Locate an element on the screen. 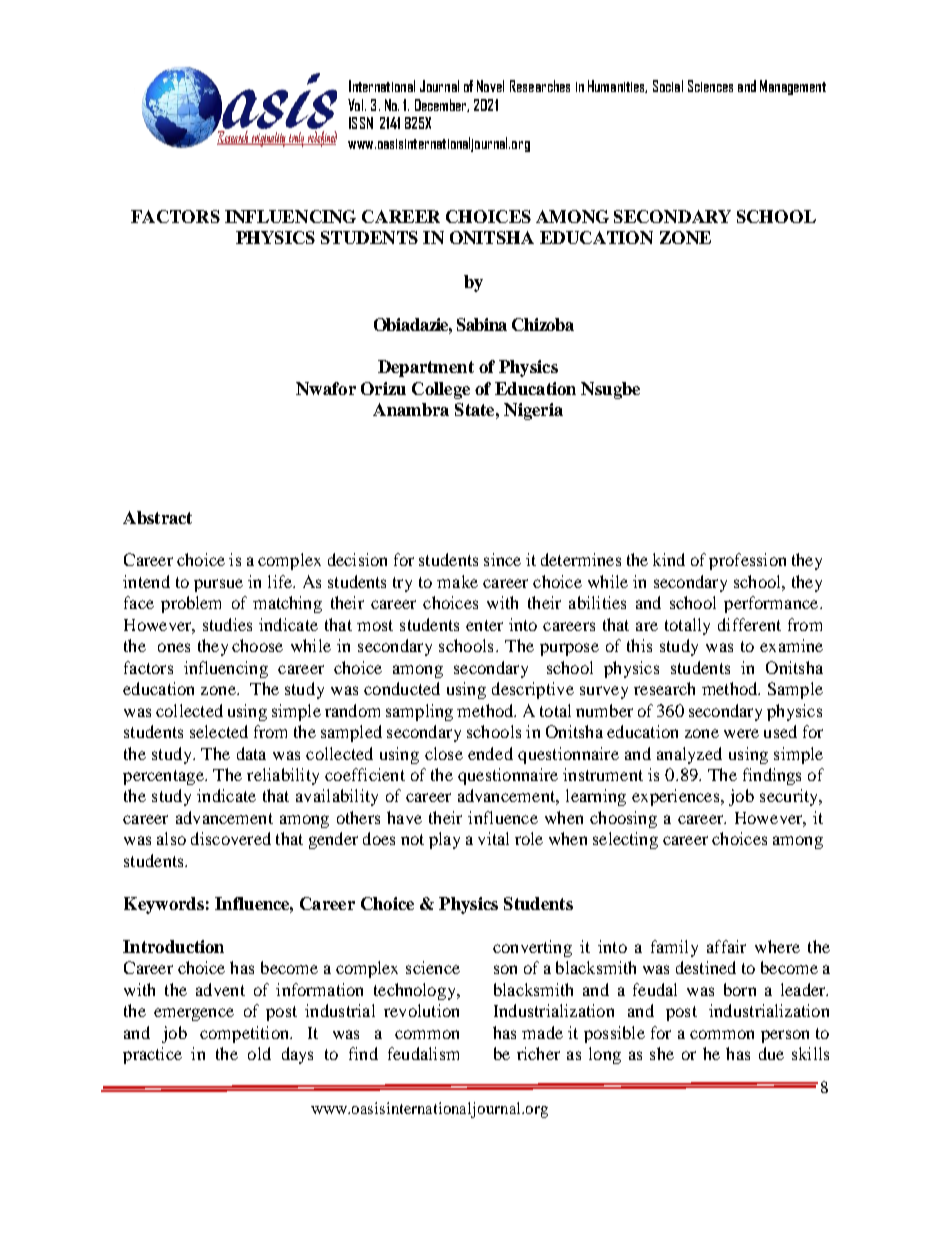 Image resolution: width=952 pixels, height=1233 pixels. Nigeria is located at coordinates (533, 411).
